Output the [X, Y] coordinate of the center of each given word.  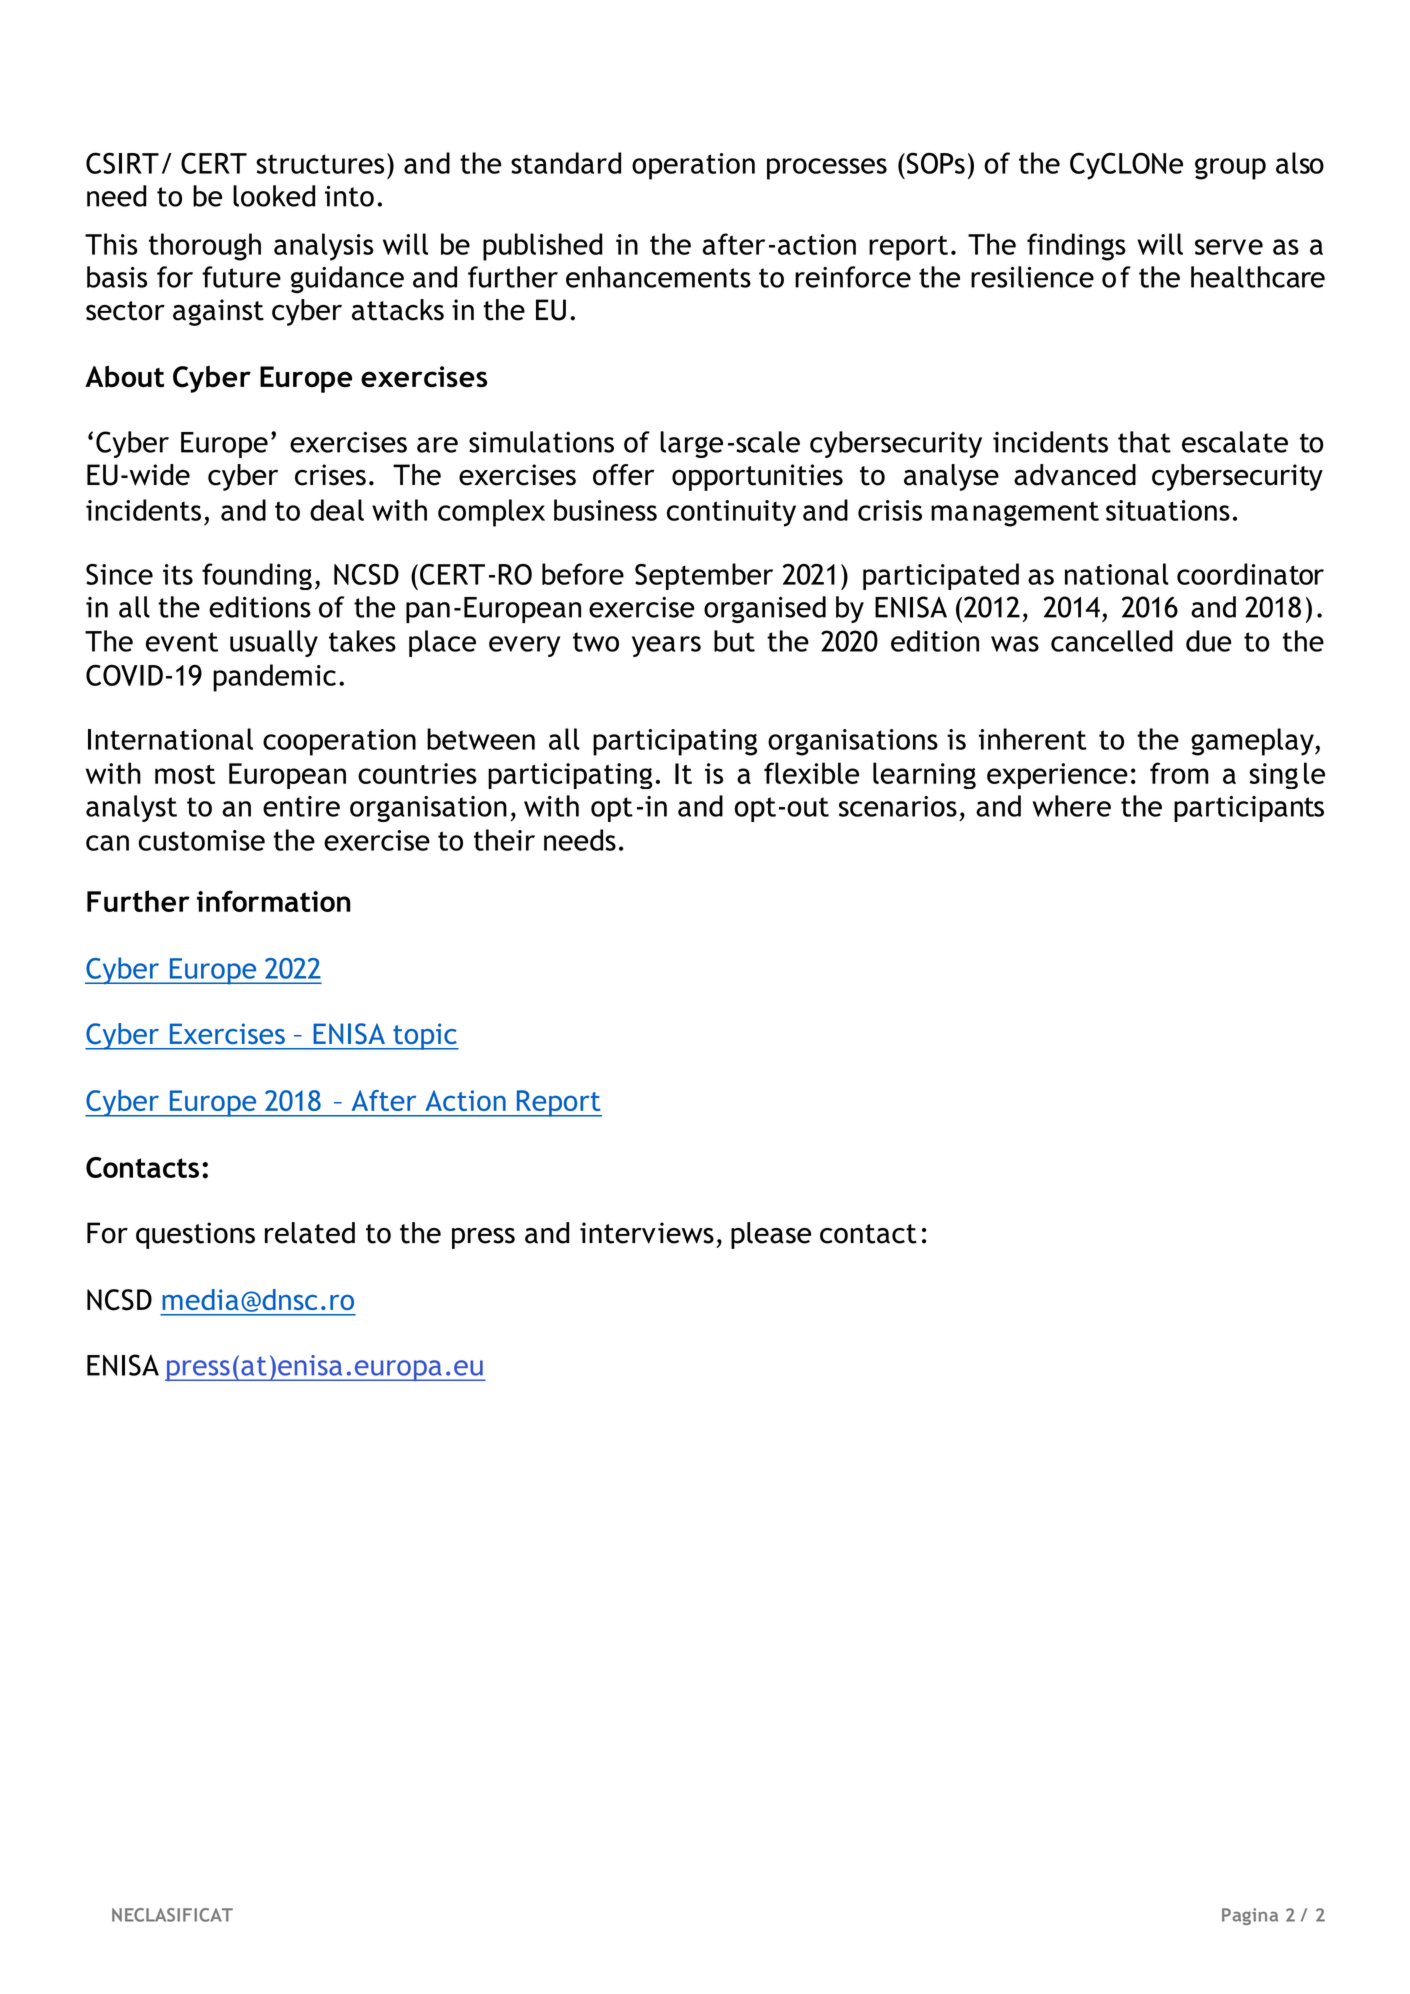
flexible [811, 773]
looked [274, 196]
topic [425, 1036]
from [1179, 773]
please [771, 1235]
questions [195, 1235]
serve [1229, 247]
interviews [647, 1233]
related [310, 1233]
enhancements [658, 277]
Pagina [1250, 1916]
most [185, 774]
